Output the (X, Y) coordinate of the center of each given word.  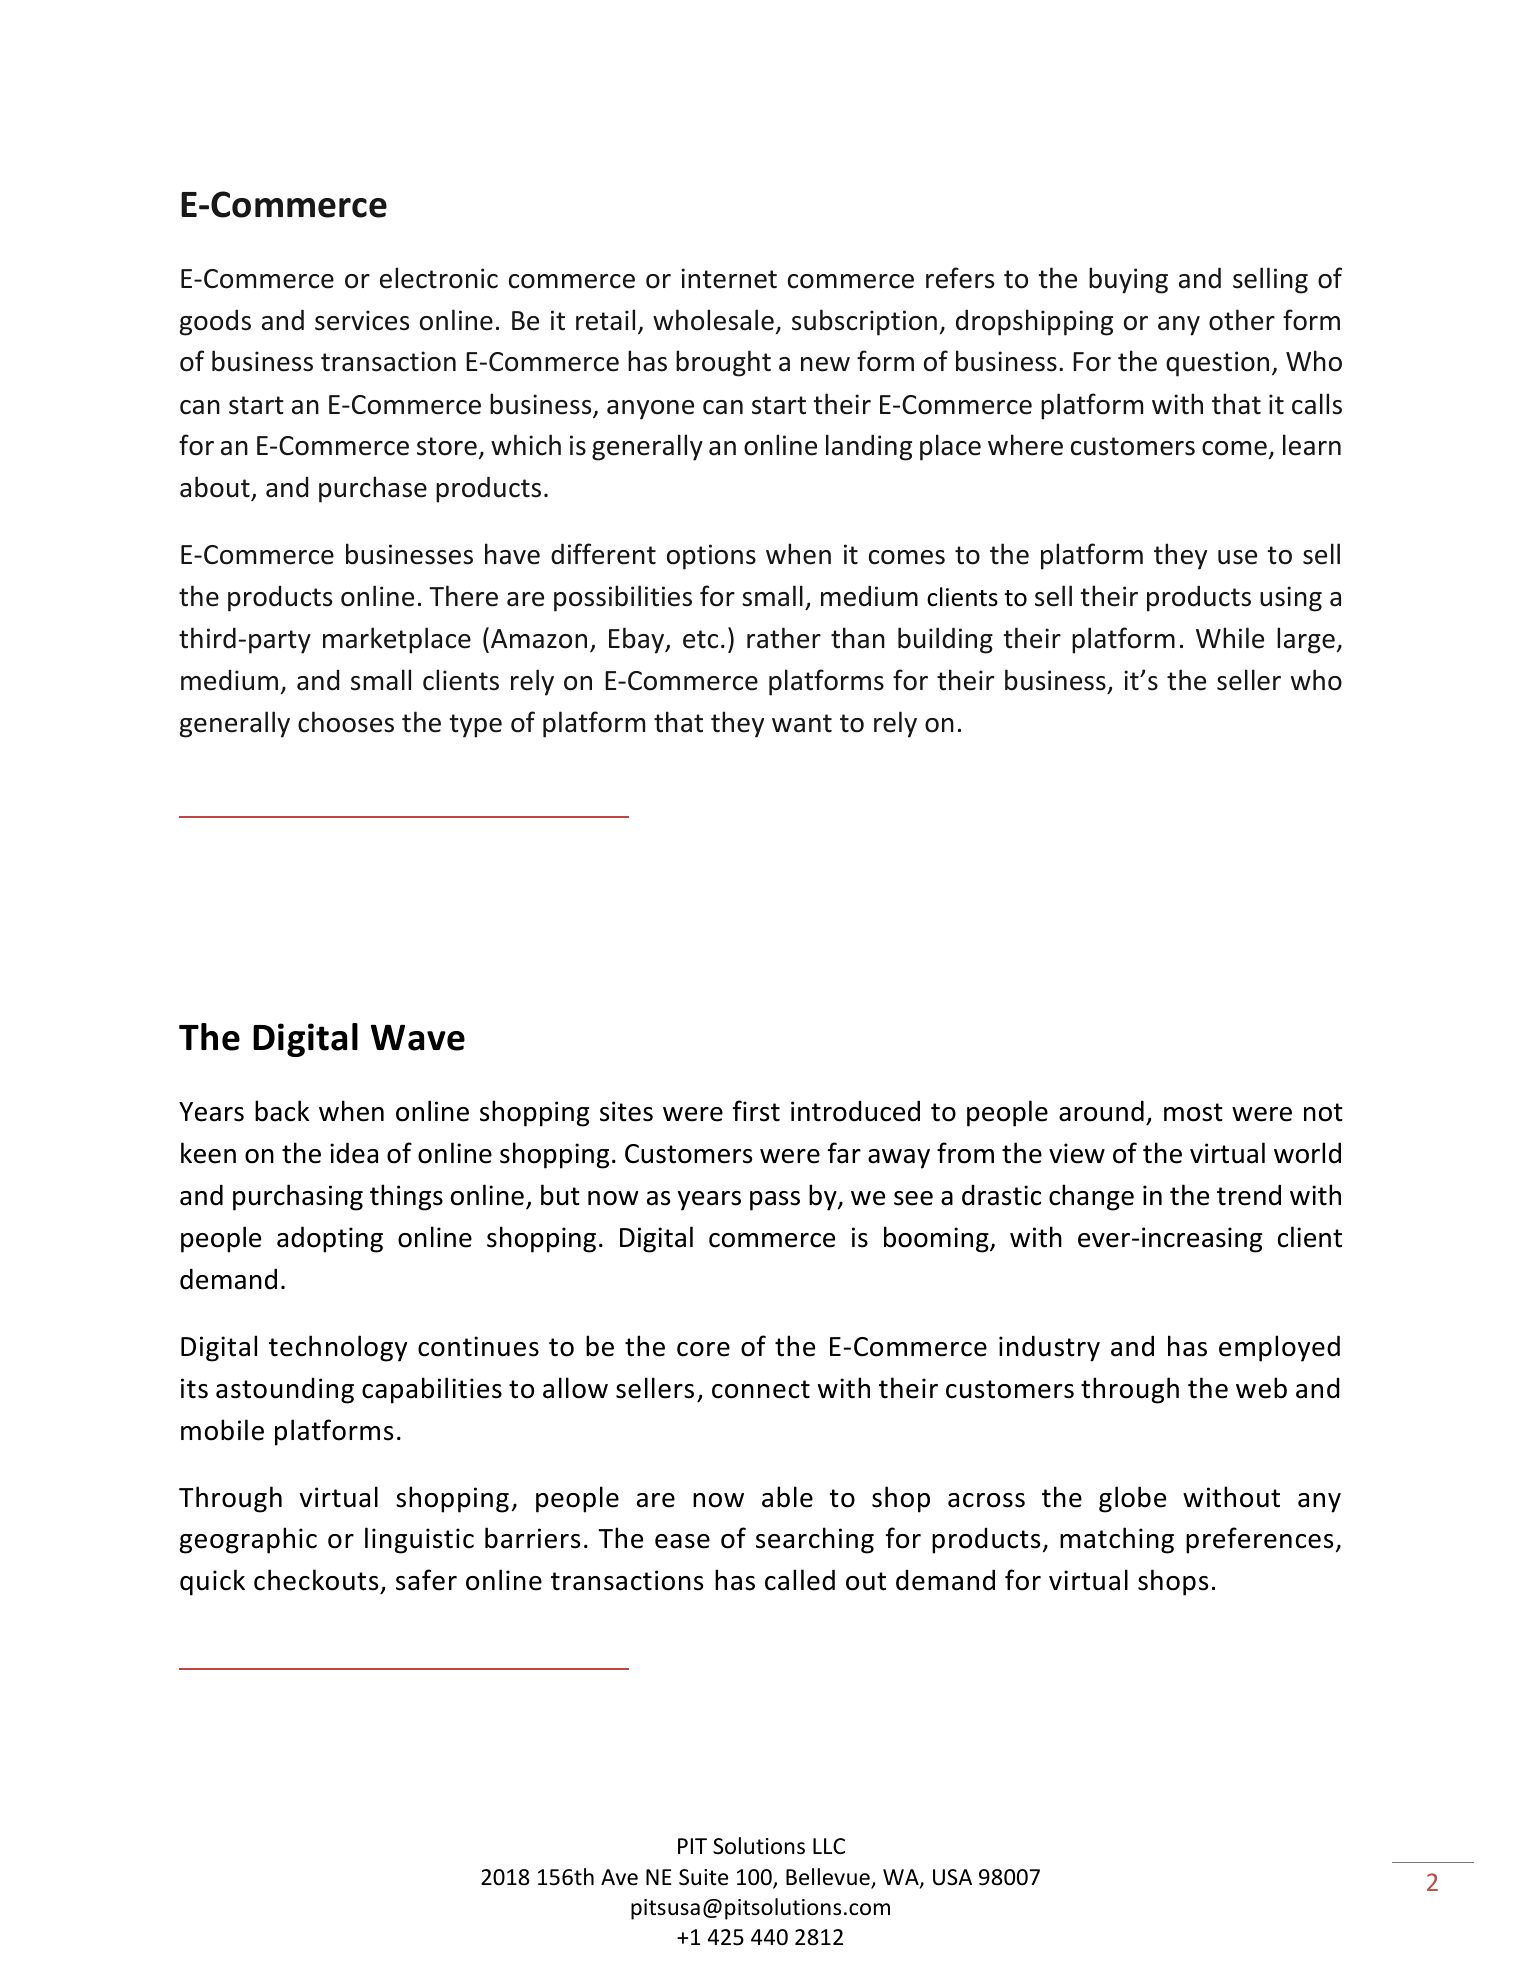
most (1193, 1112)
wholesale (713, 320)
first (756, 1111)
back (282, 1111)
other (1242, 320)
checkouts (317, 1581)
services (362, 320)
